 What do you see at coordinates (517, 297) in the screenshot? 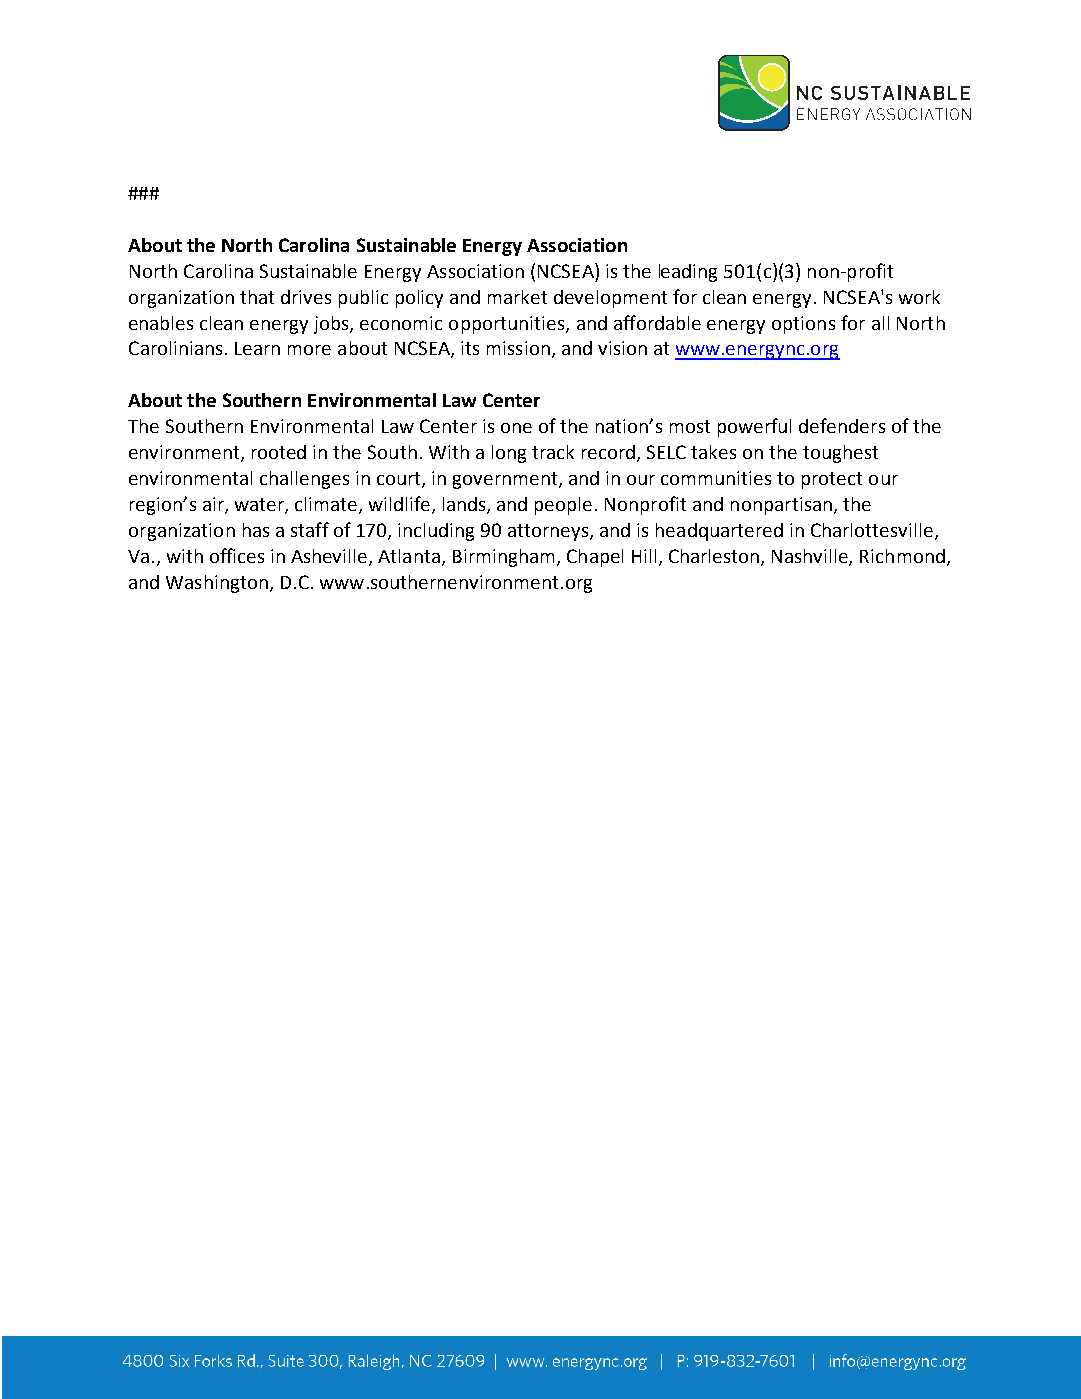
I see `market` at bounding box center [517, 297].
